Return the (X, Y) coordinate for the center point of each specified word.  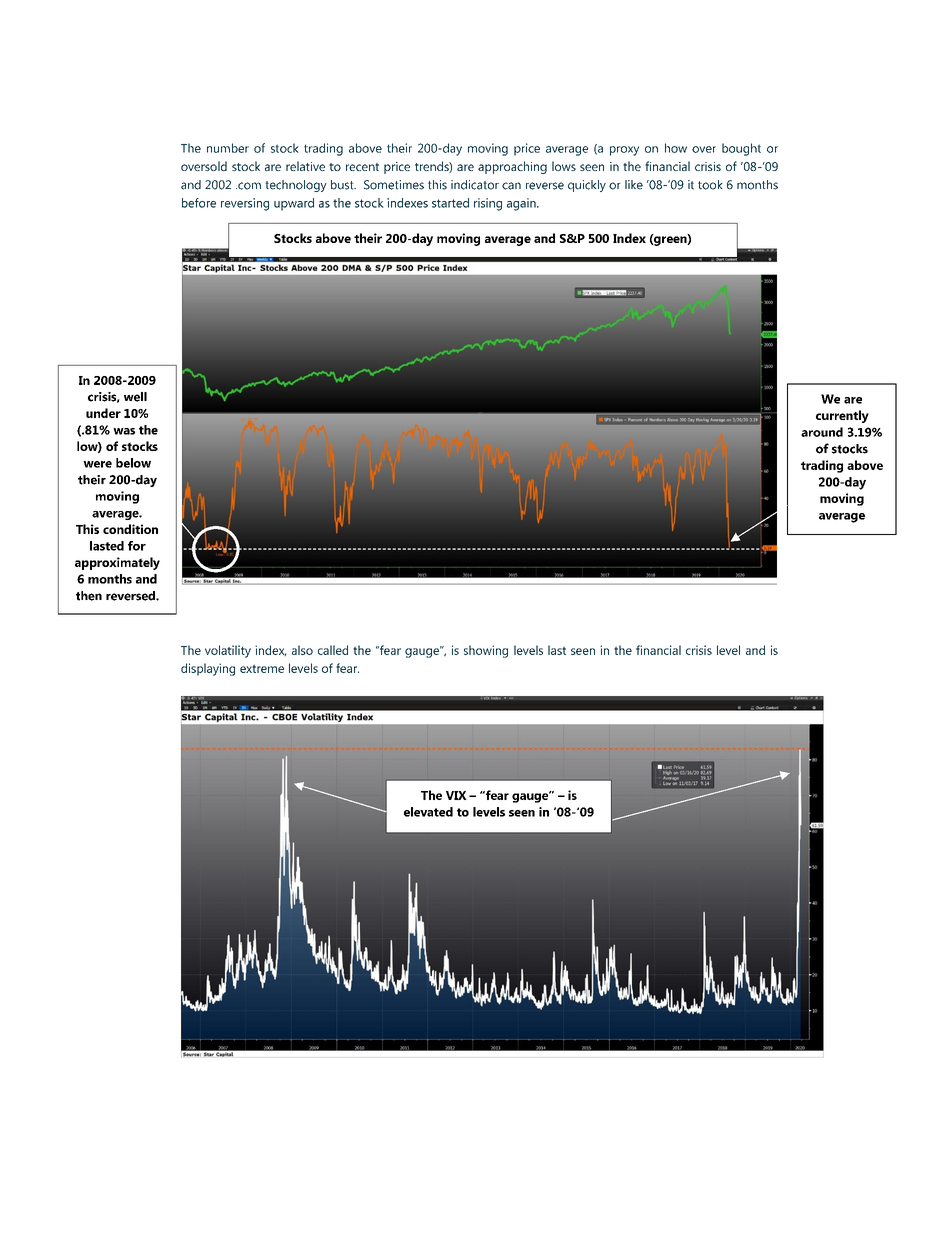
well (135, 397)
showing (486, 651)
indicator (475, 185)
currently (842, 416)
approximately (117, 563)
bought (741, 149)
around (822, 432)
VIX (456, 795)
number (228, 148)
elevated (428, 812)
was (124, 431)
